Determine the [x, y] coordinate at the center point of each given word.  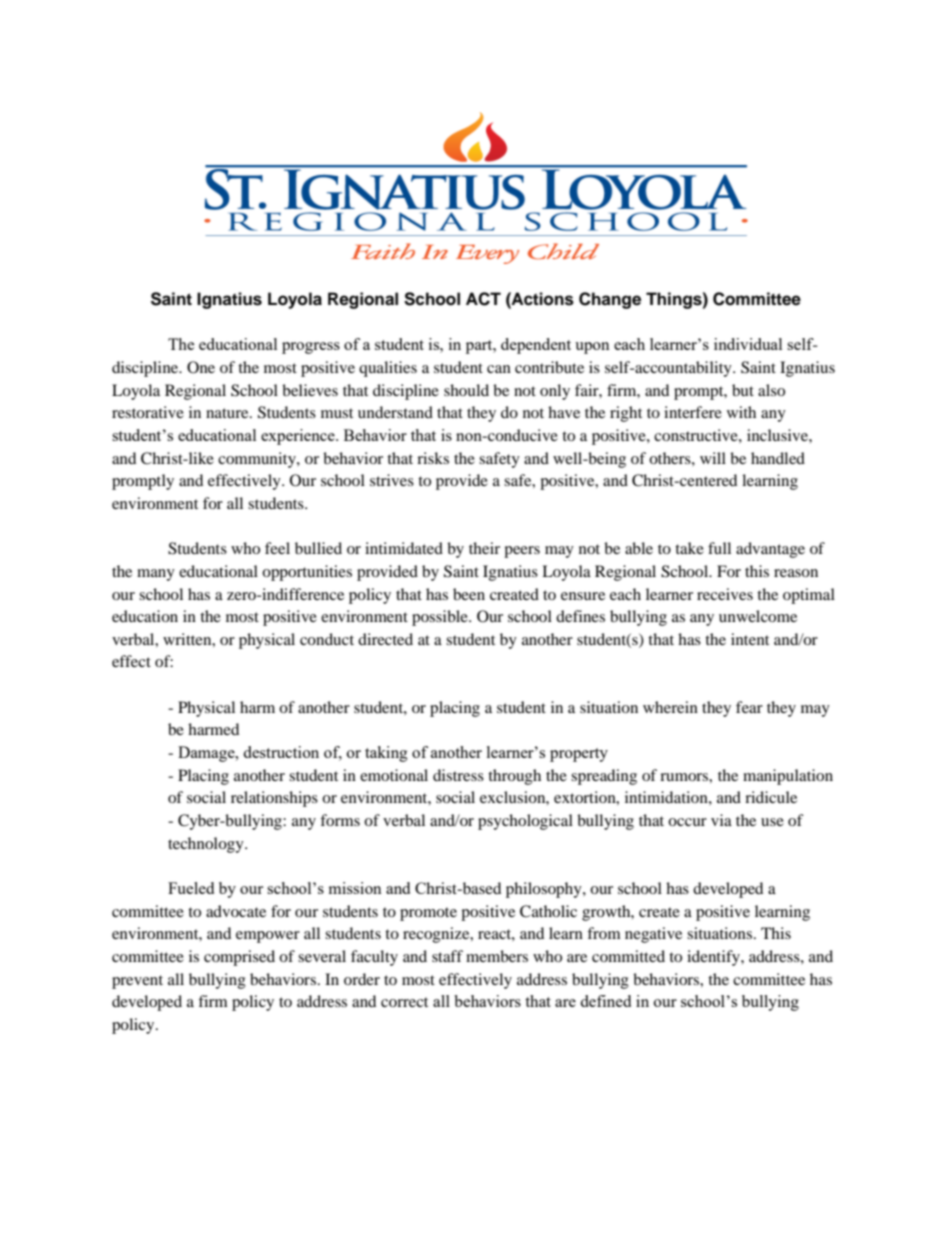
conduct [327, 639]
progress [311, 348]
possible [441, 618]
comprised [239, 958]
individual [748, 344]
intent [750, 639]
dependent [536, 346]
